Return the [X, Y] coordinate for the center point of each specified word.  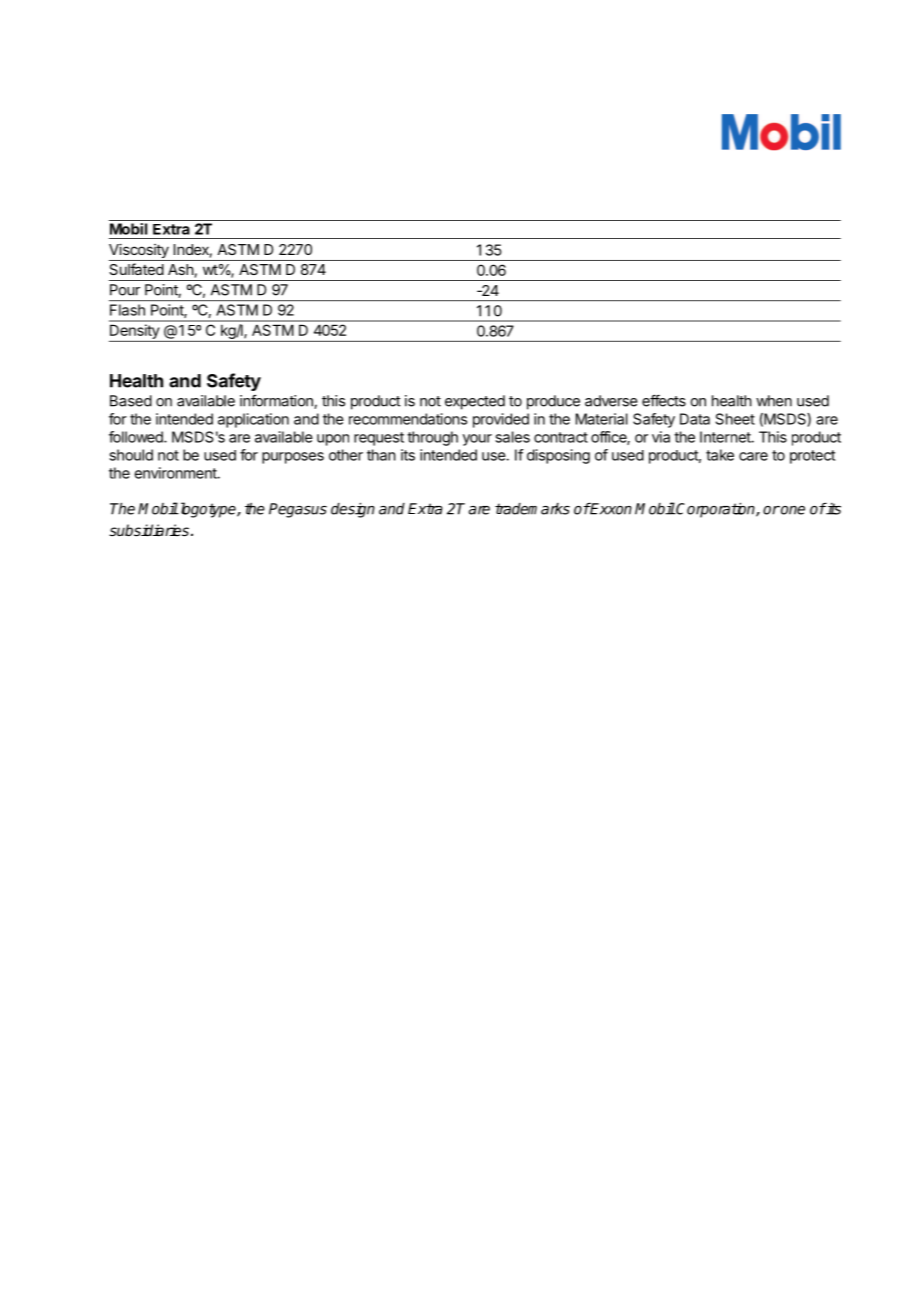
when [774, 401]
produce [553, 402]
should [131, 455]
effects [664, 401]
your [477, 440]
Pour [125, 290]
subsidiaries [149, 530]
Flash [127, 310]
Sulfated [136, 269]
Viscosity [140, 252]
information [277, 402]
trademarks [532, 509]
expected [475, 402]
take [720, 455]
